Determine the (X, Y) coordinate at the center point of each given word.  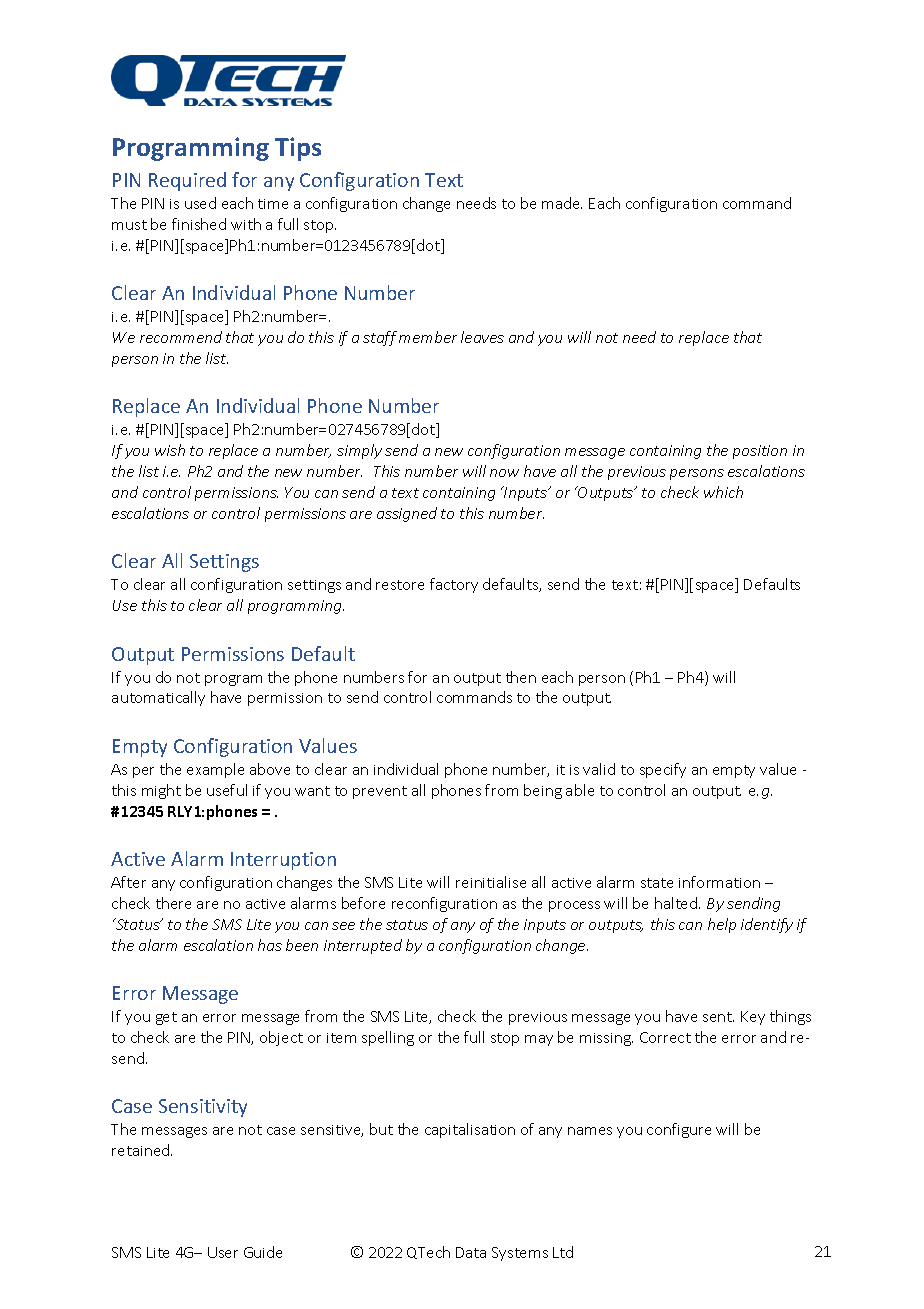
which (723, 492)
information (719, 882)
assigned (407, 514)
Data (471, 1252)
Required (187, 181)
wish (170, 450)
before (363, 903)
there (173, 903)
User (223, 1252)
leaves (482, 337)
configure (679, 1130)
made (562, 203)
